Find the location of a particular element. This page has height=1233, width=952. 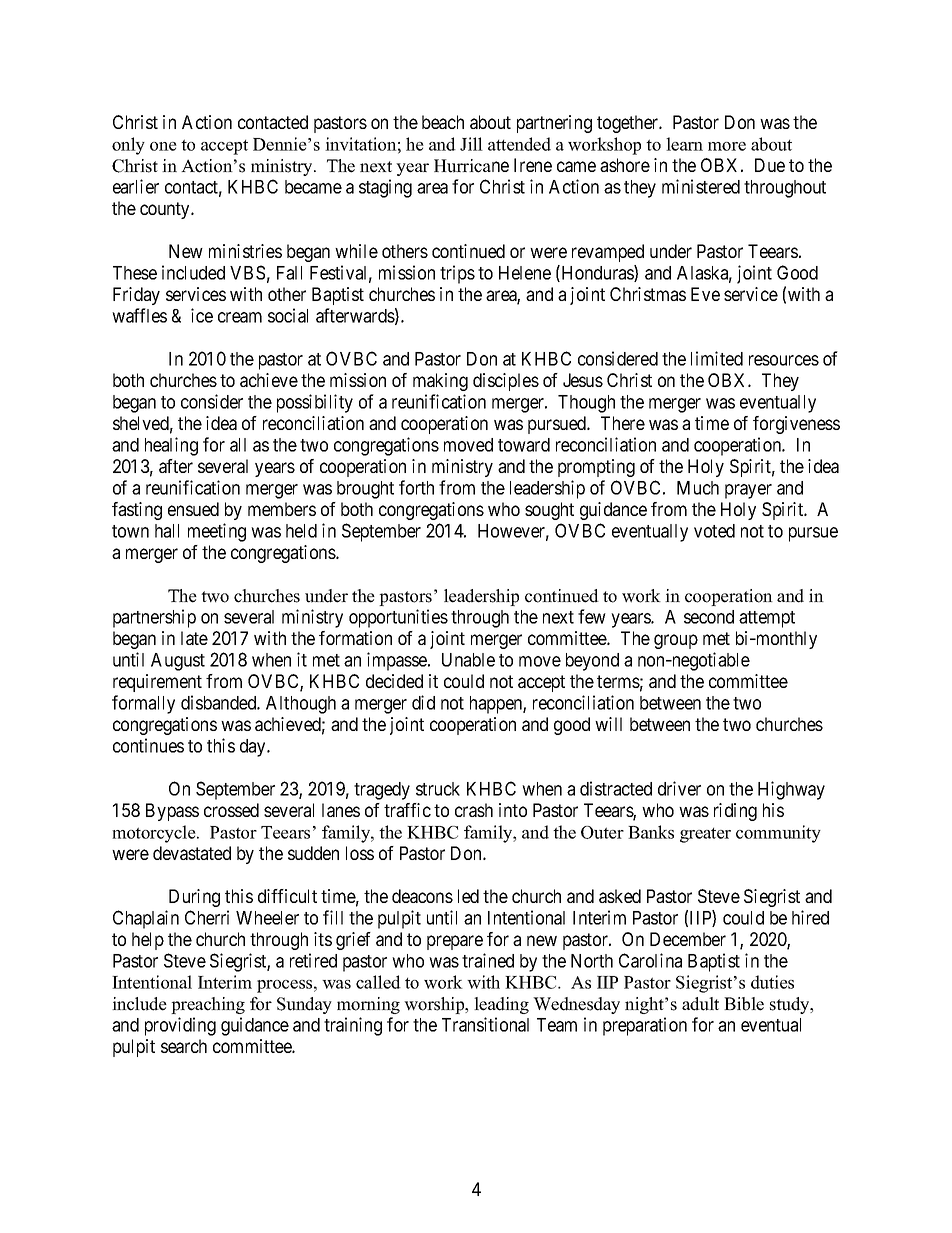

opportunities is located at coordinates (398, 618).
